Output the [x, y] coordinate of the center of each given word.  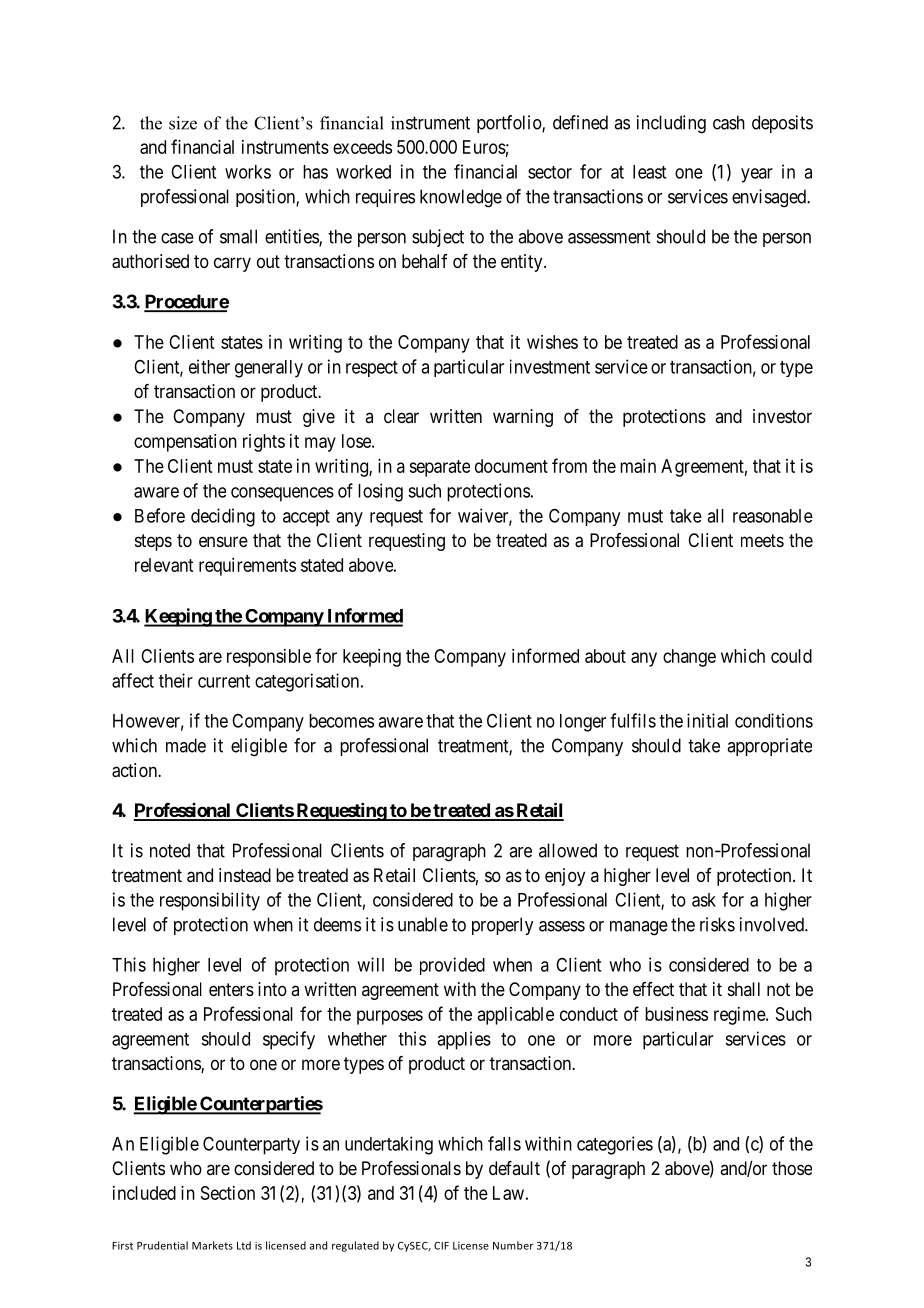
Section [228, 1193]
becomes [341, 721]
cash [729, 122]
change [689, 658]
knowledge [461, 198]
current [224, 681]
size [183, 123]
